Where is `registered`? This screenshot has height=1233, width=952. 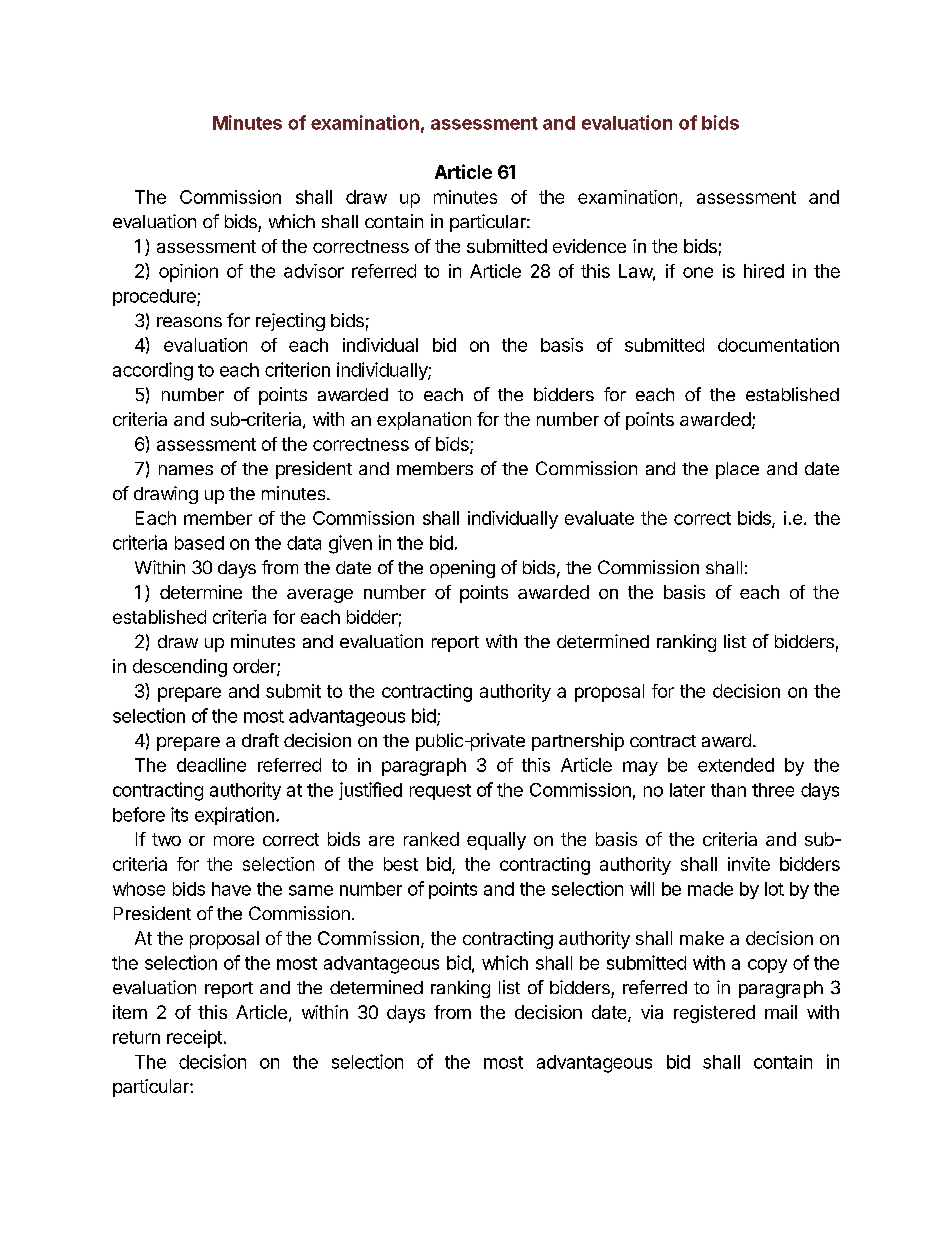 registered is located at coordinates (714, 1014).
